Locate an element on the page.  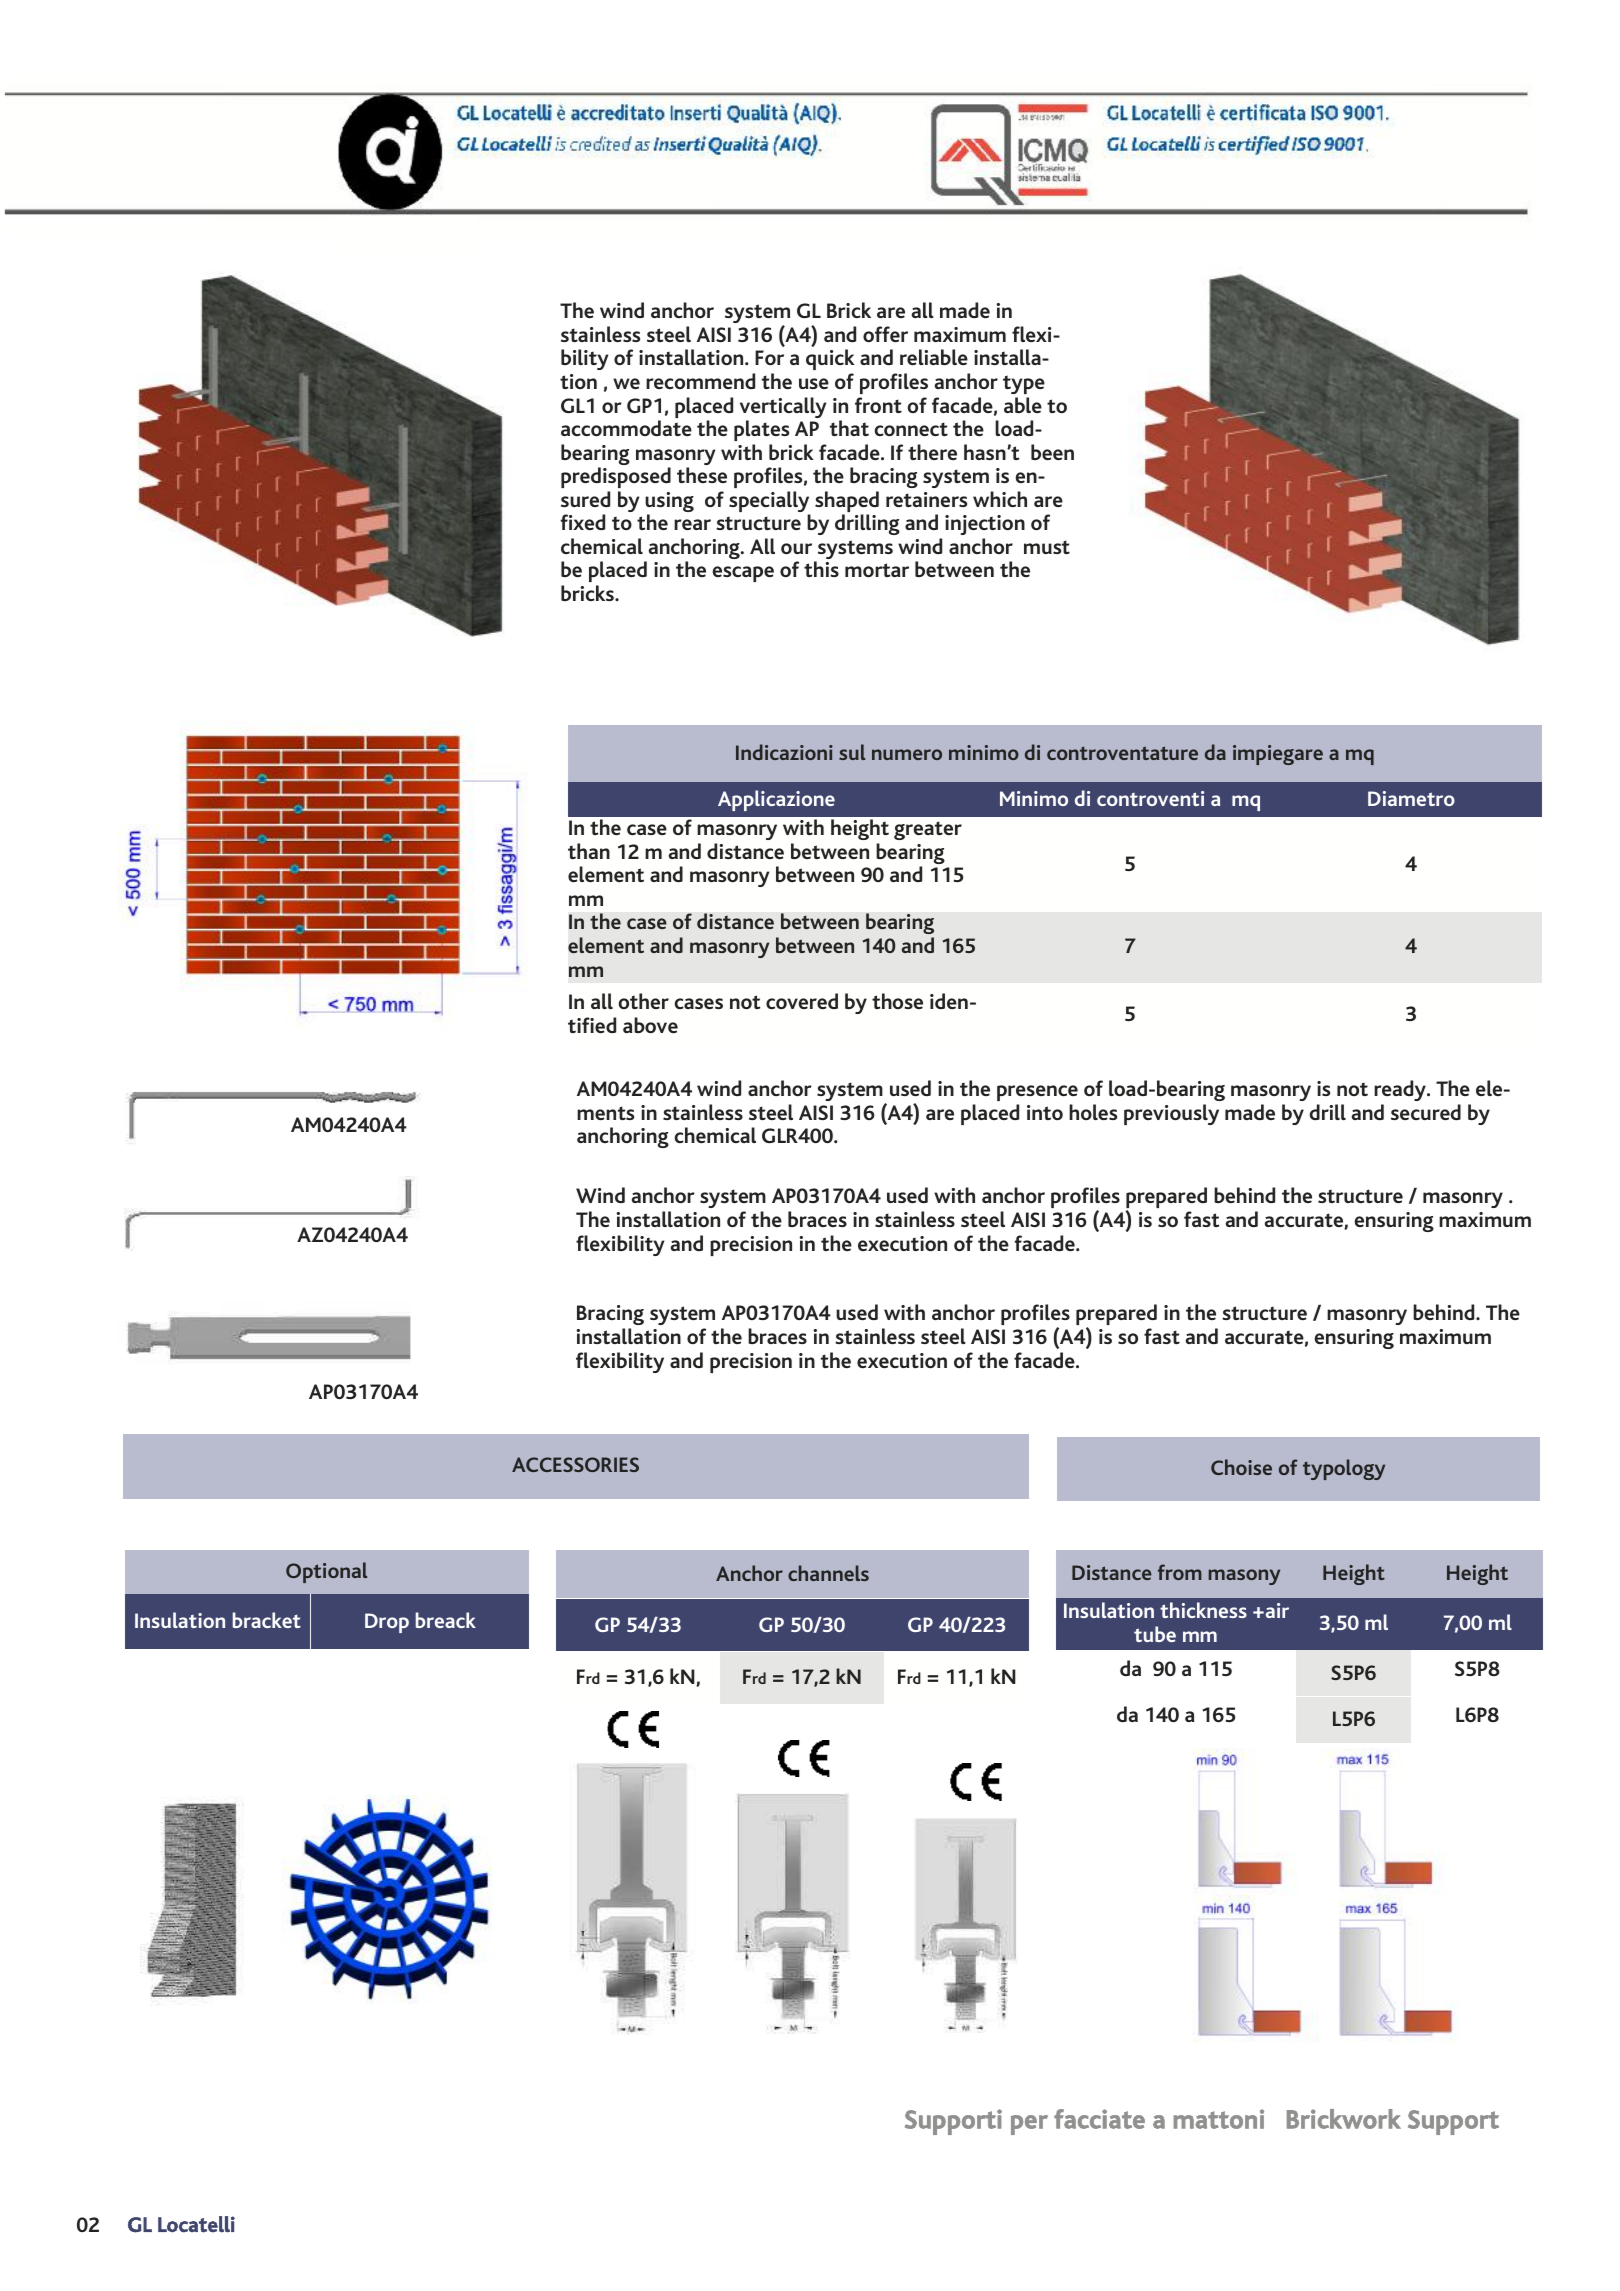
front is located at coordinates (878, 405).
